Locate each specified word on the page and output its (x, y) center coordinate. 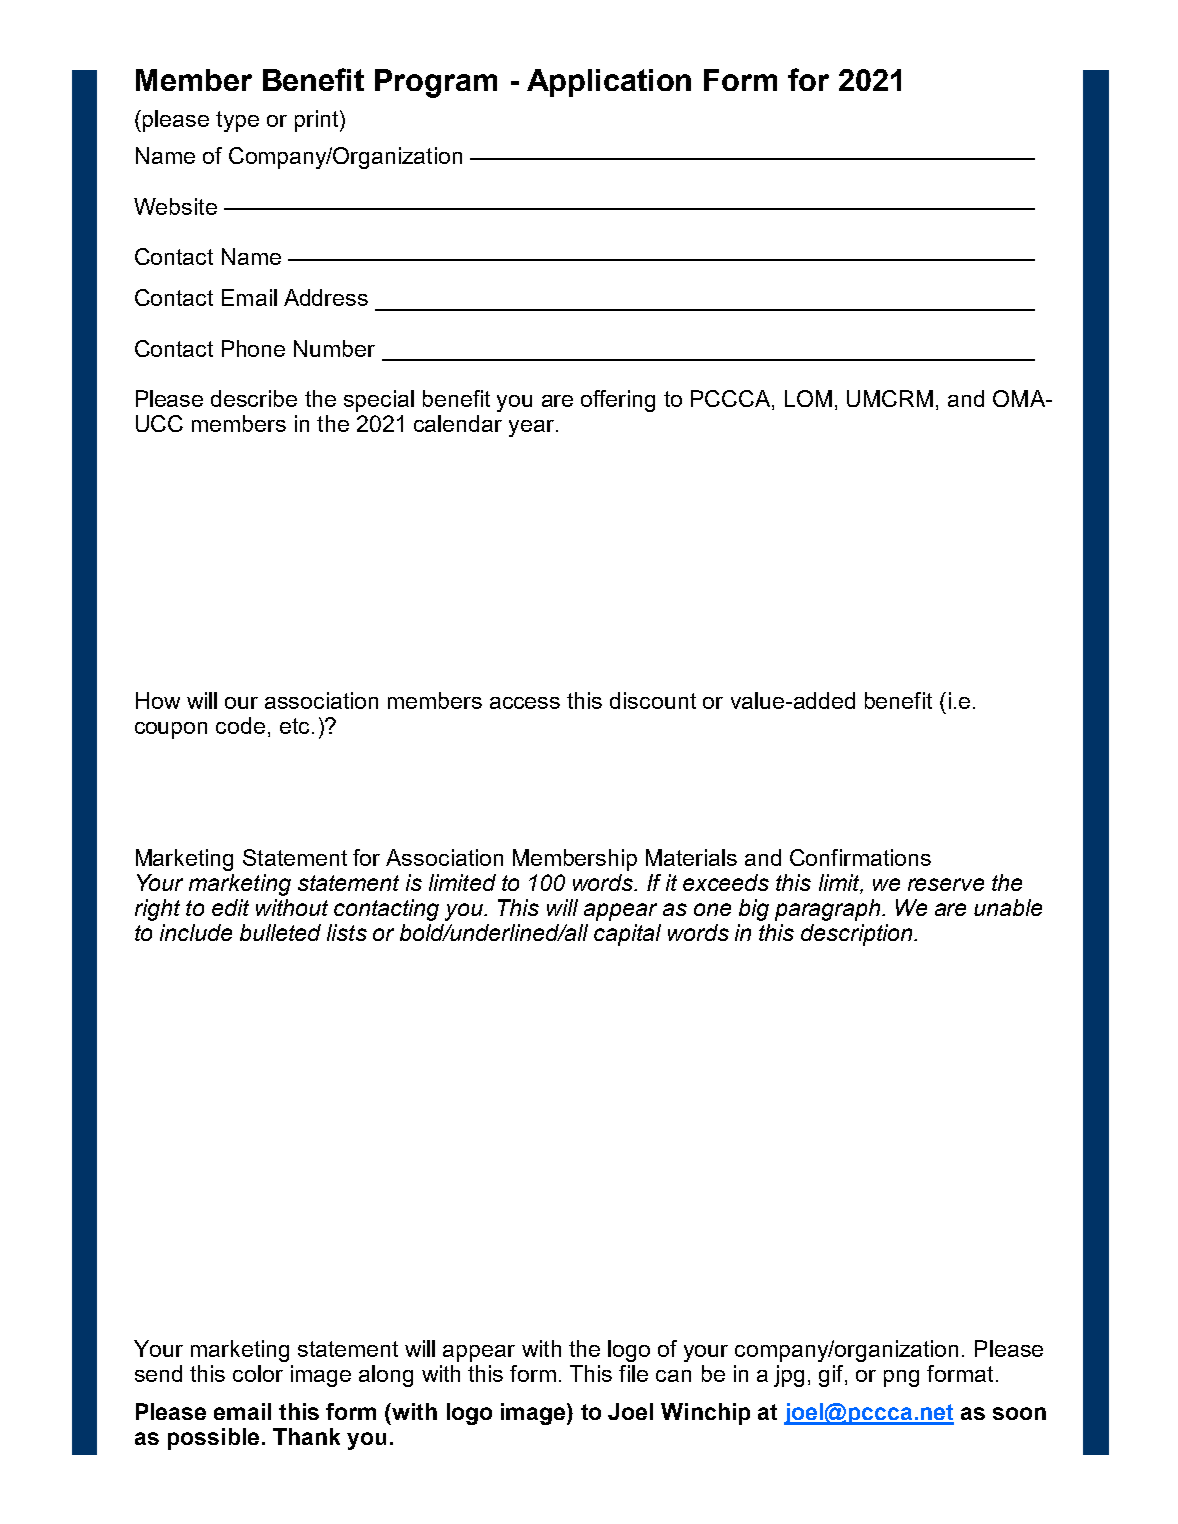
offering (618, 401)
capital (627, 935)
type (237, 121)
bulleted (280, 932)
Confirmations (860, 857)
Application (609, 83)
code (240, 725)
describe (254, 398)
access (525, 703)
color (258, 1373)
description (858, 935)
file (633, 1373)
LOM (808, 398)
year (531, 428)
